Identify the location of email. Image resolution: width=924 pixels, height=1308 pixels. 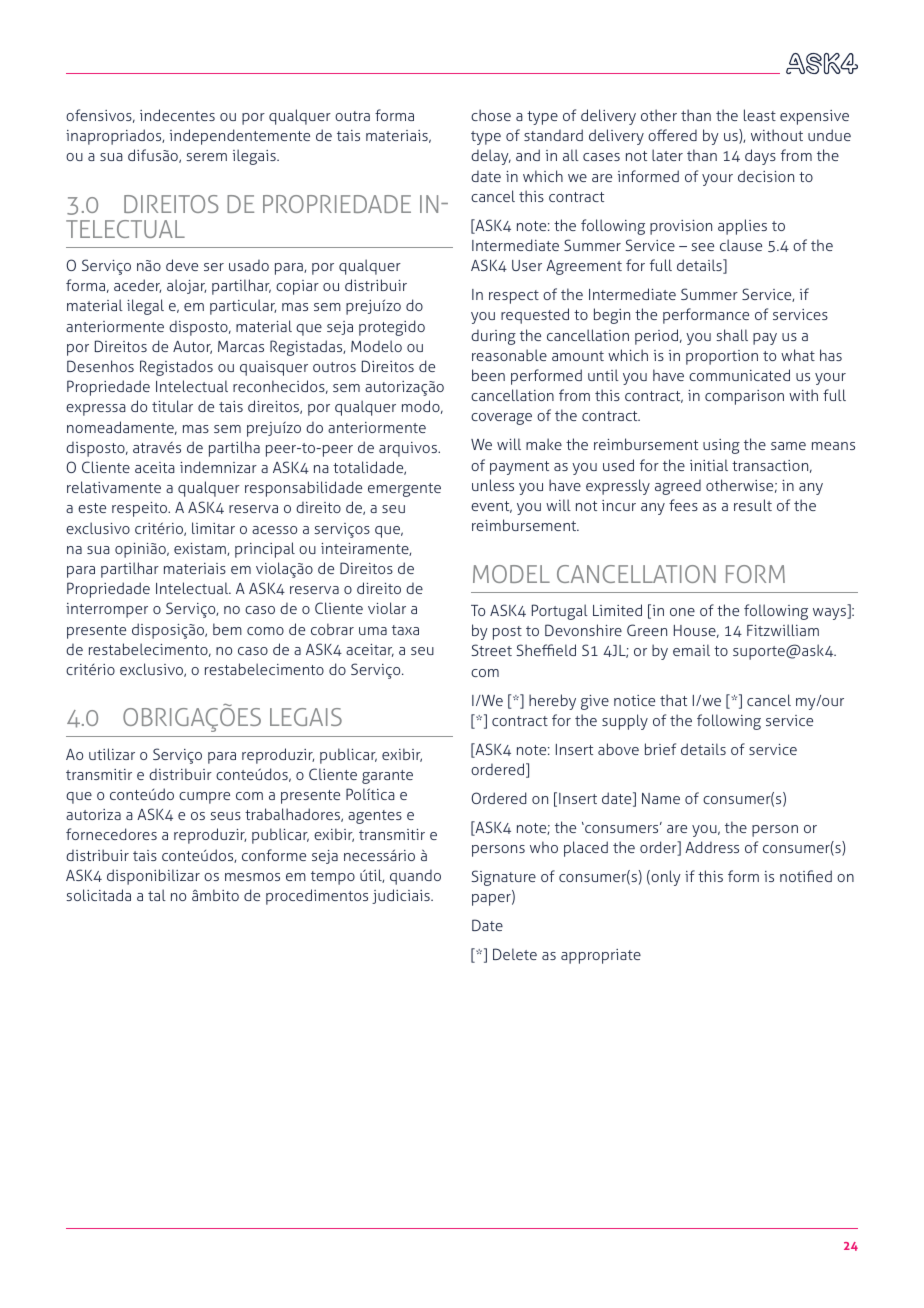
(691, 650).
